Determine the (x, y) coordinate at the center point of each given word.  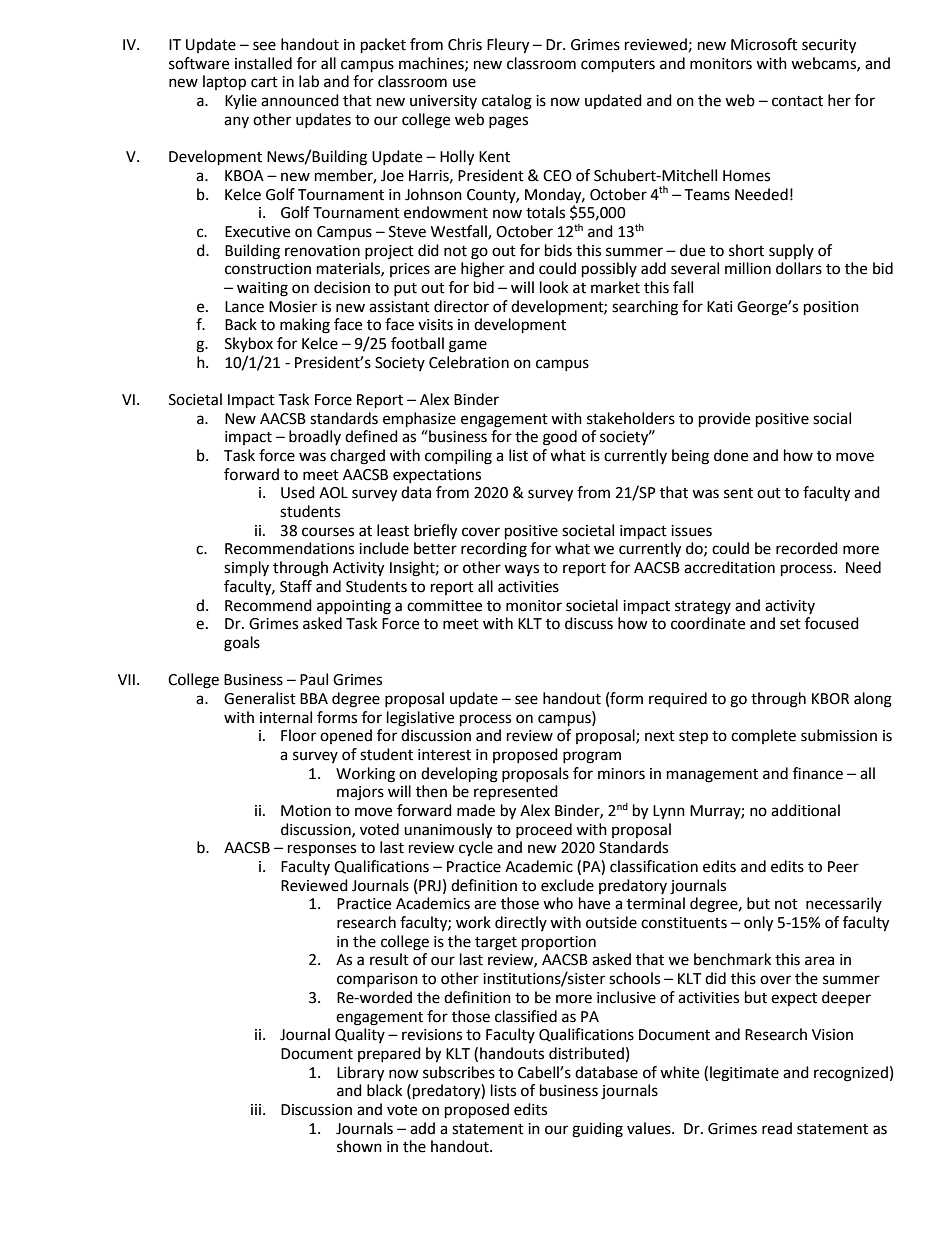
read (777, 1128)
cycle (476, 849)
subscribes (459, 1072)
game (468, 346)
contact (797, 101)
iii (256, 1109)
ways (521, 570)
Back (241, 324)
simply (246, 569)
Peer (843, 867)
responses (322, 850)
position (831, 308)
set (790, 624)
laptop (224, 83)
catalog (507, 102)
